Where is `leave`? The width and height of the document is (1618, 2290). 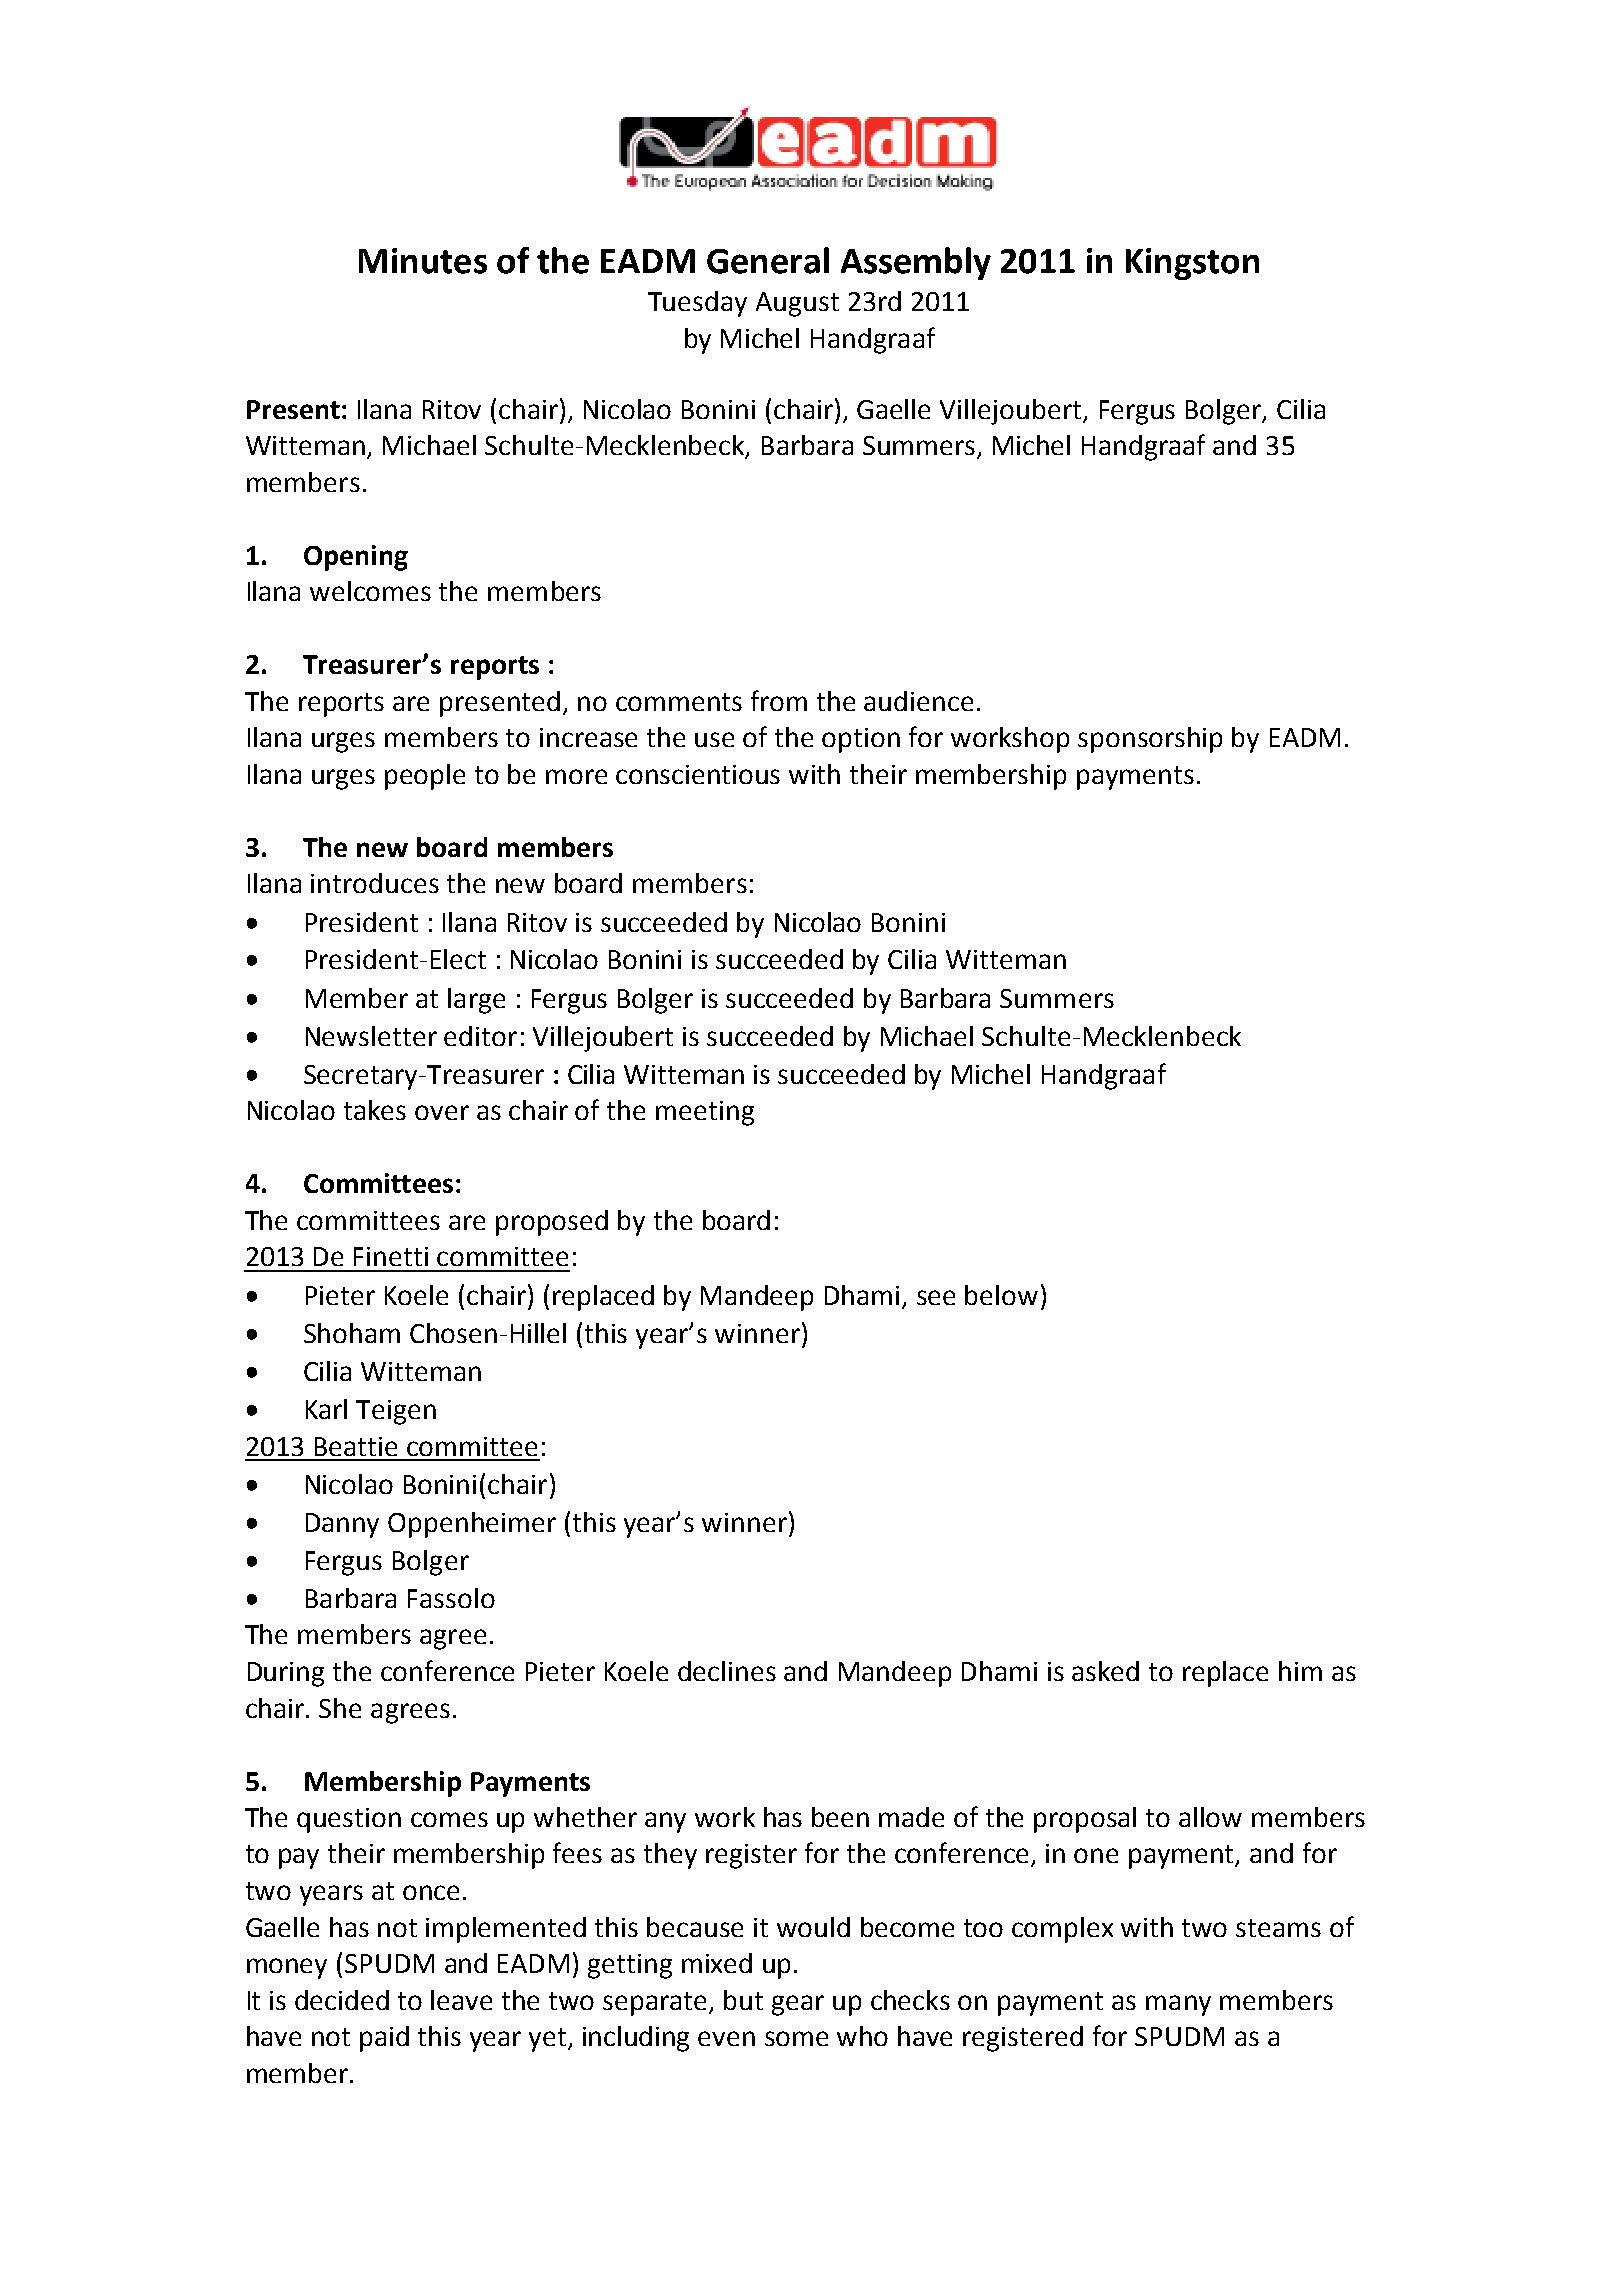
leave is located at coordinates (461, 2000).
